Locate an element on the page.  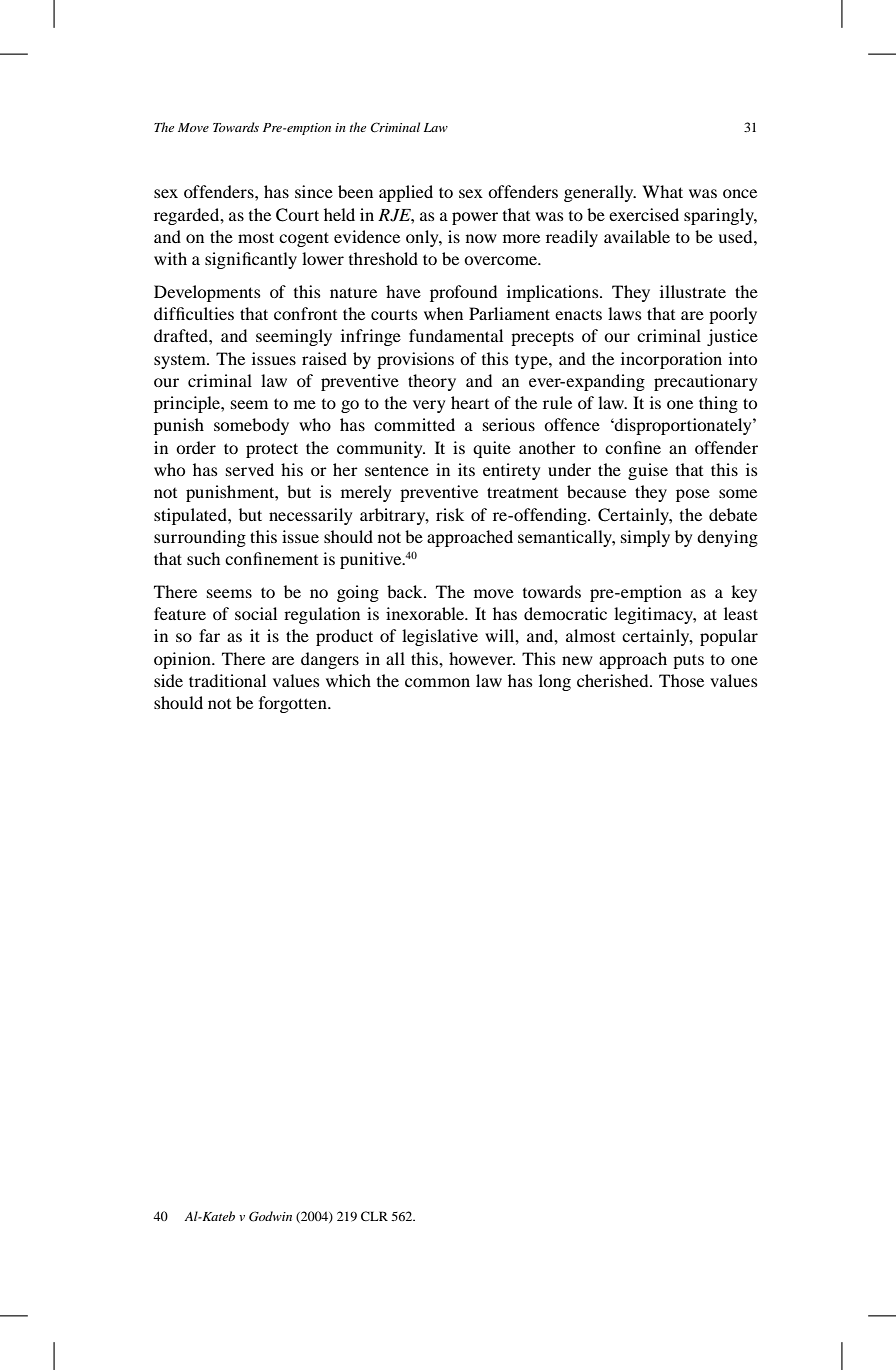
power is located at coordinates (475, 218).
